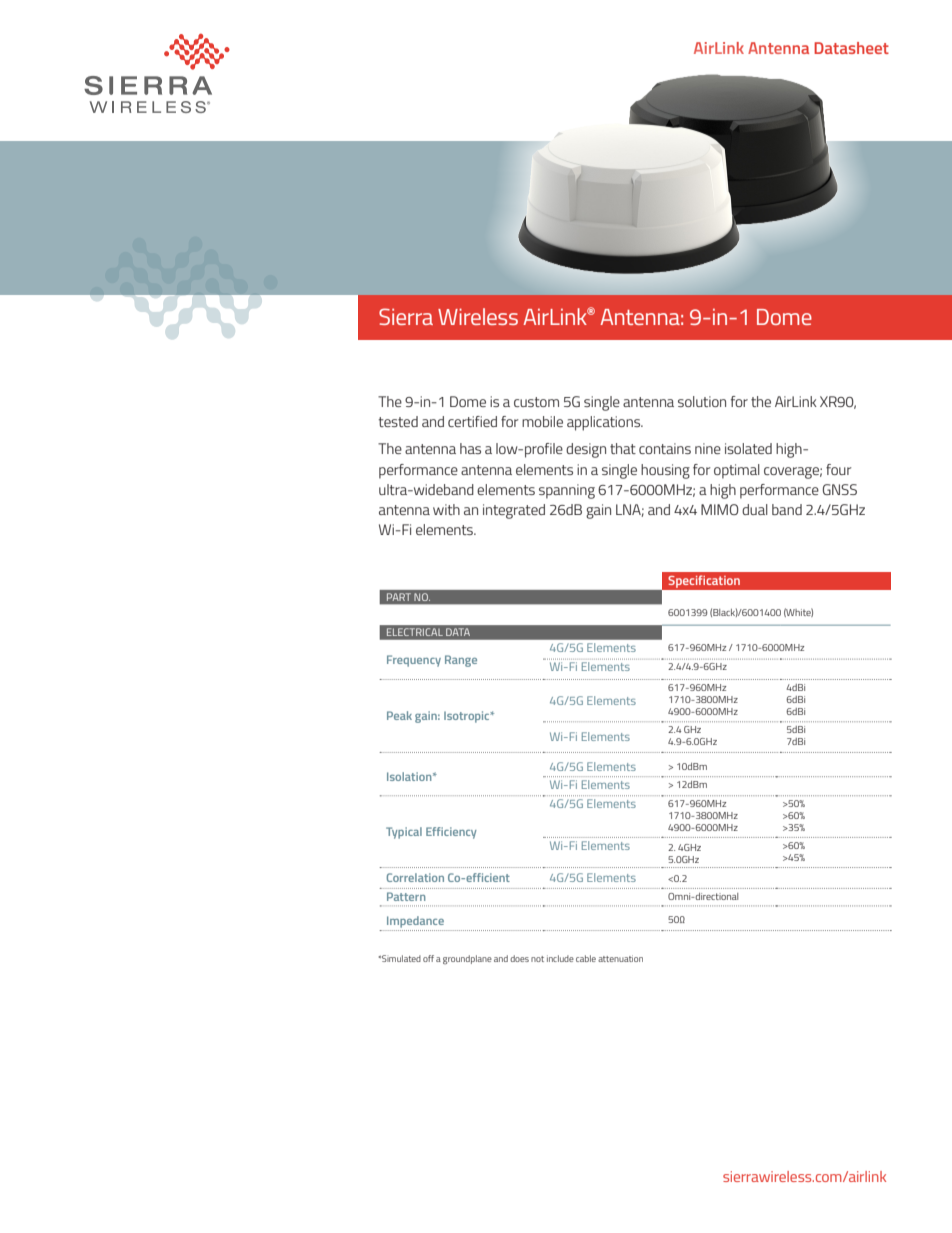  I want to click on certified, so click(472, 421).
